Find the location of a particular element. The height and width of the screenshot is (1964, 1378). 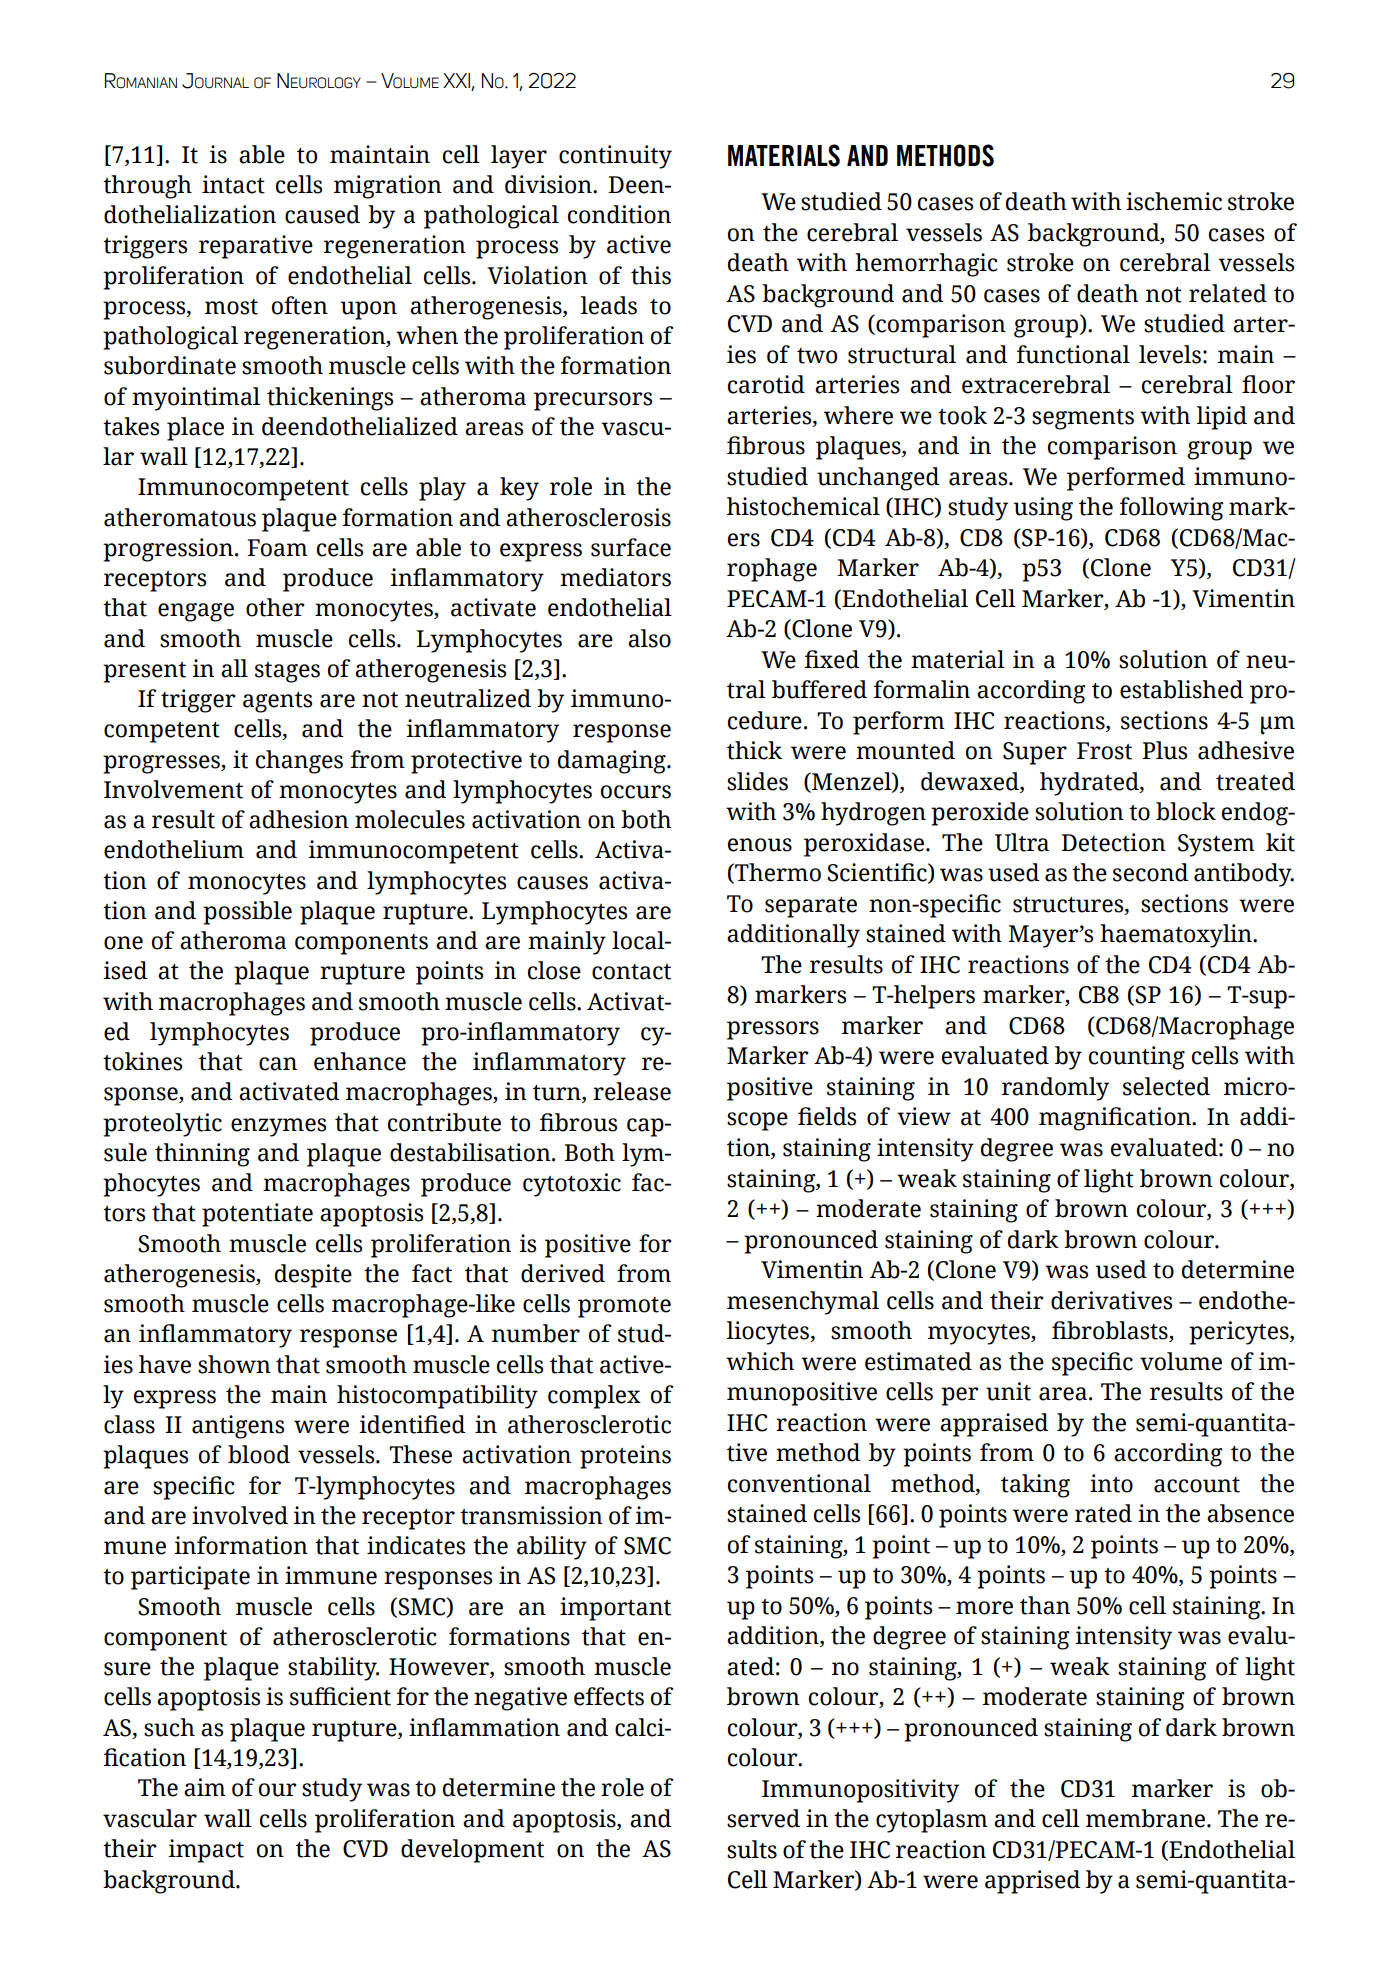

membrane is located at coordinates (1147, 1818).
